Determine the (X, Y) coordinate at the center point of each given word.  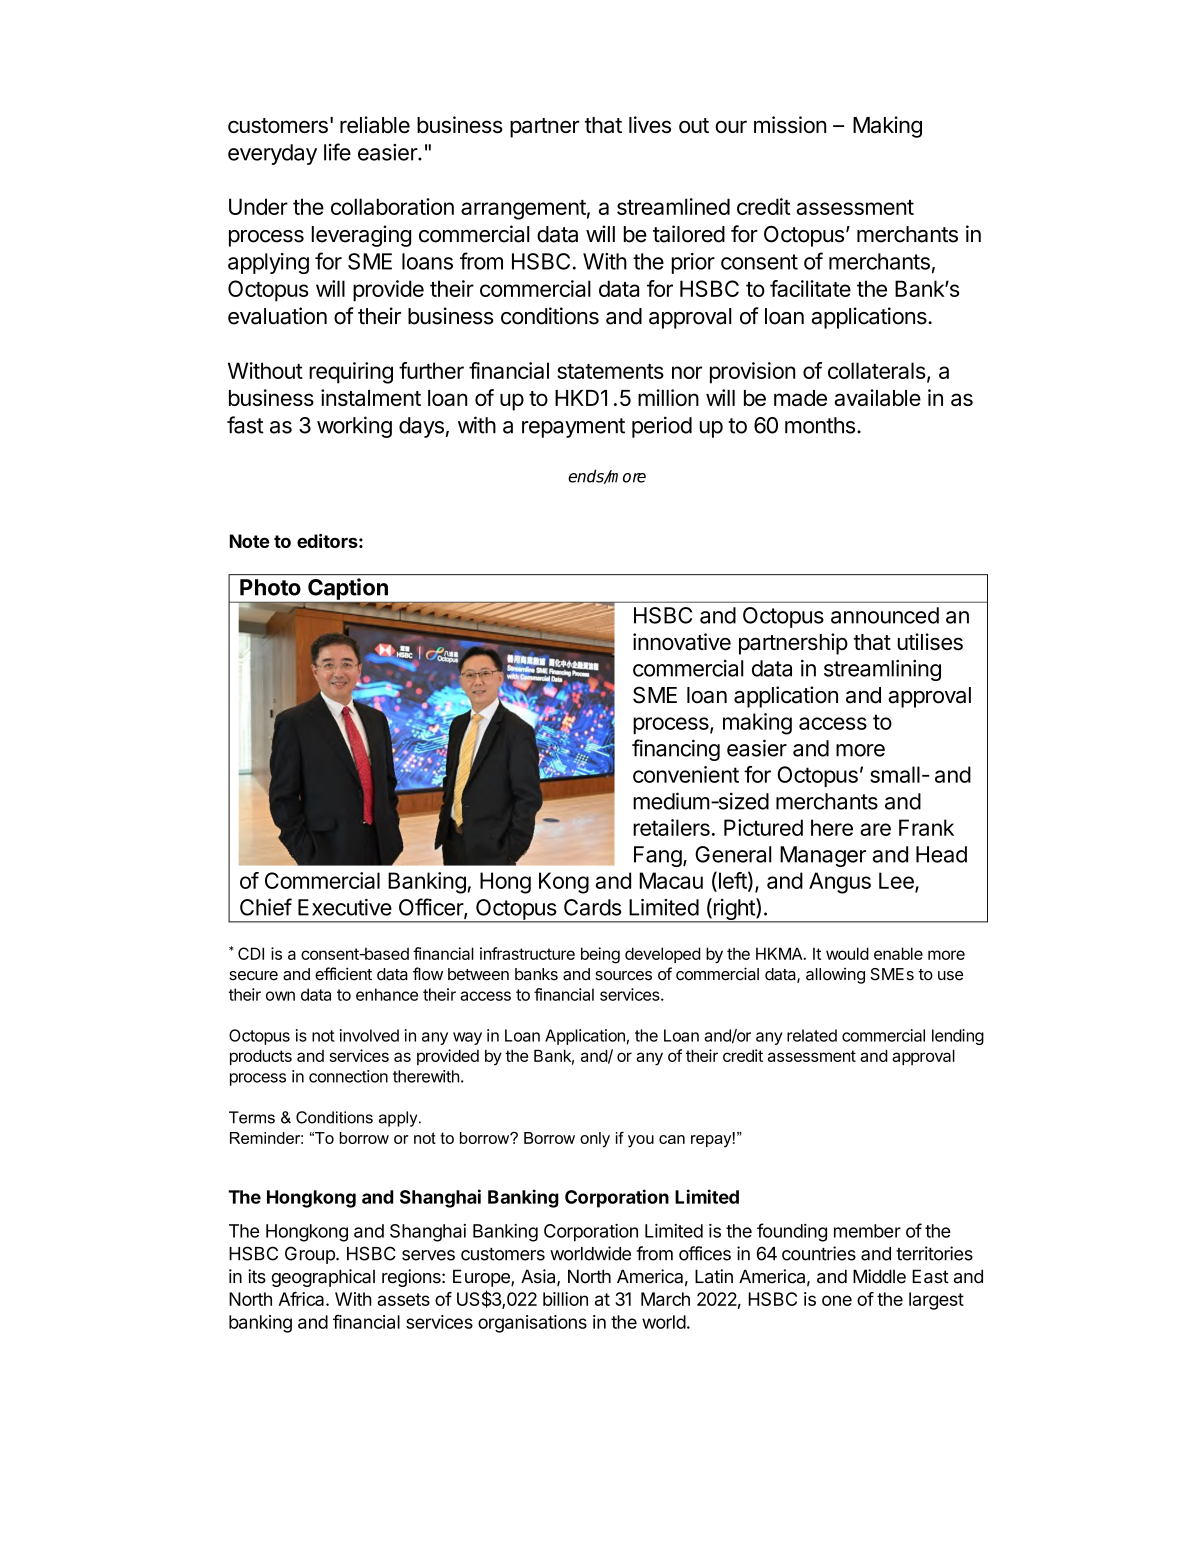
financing (676, 750)
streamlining (882, 670)
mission (790, 124)
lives (650, 124)
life (337, 152)
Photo (270, 587)
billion (565, 1299)
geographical (323, 1278)
